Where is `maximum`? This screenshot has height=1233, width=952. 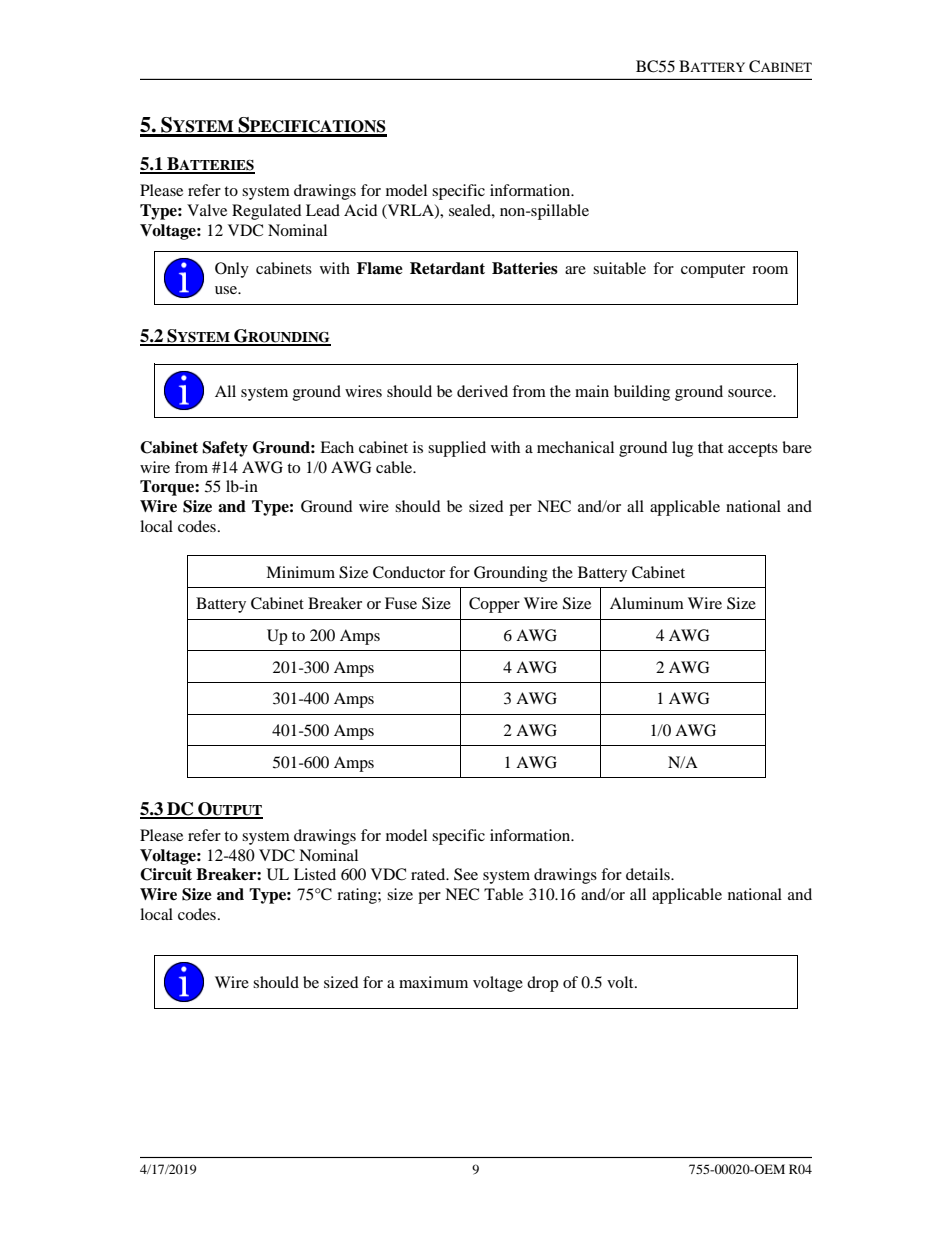
maximum is located at coordinates (433, 982).
